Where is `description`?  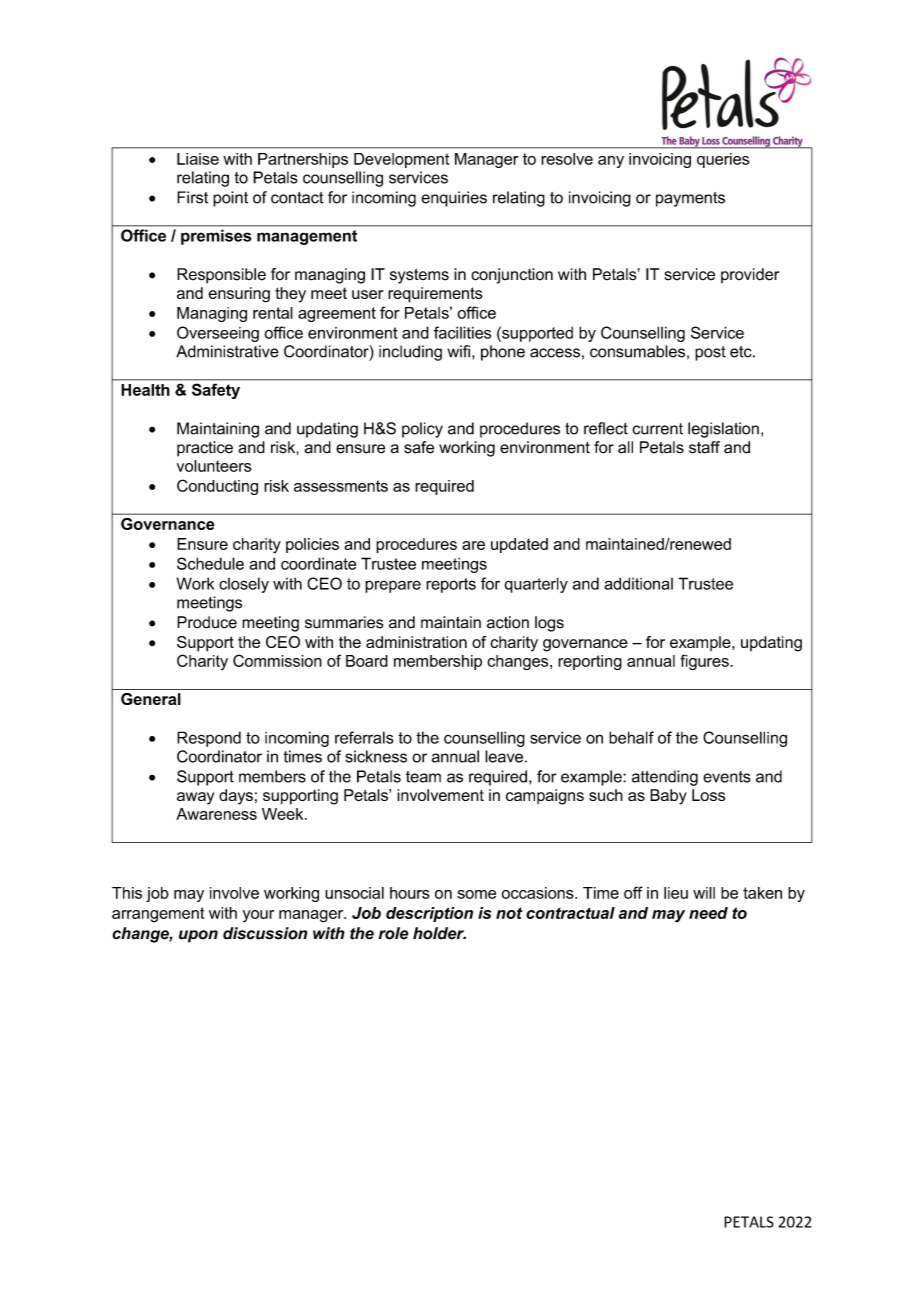
description is located at coordinates (429, 914).
